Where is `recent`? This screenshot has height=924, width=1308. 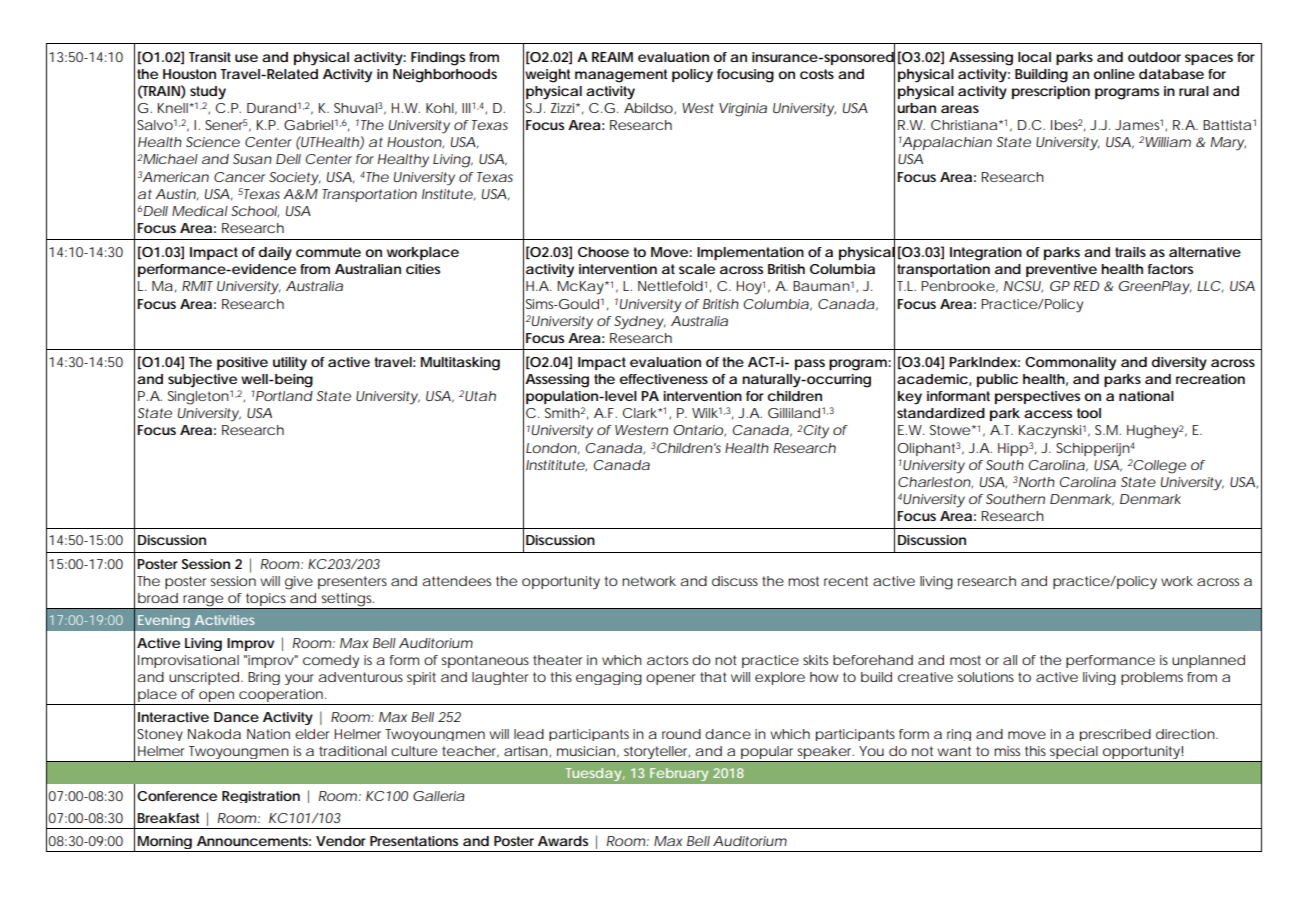
recent is located at coordinates (846, 581).
